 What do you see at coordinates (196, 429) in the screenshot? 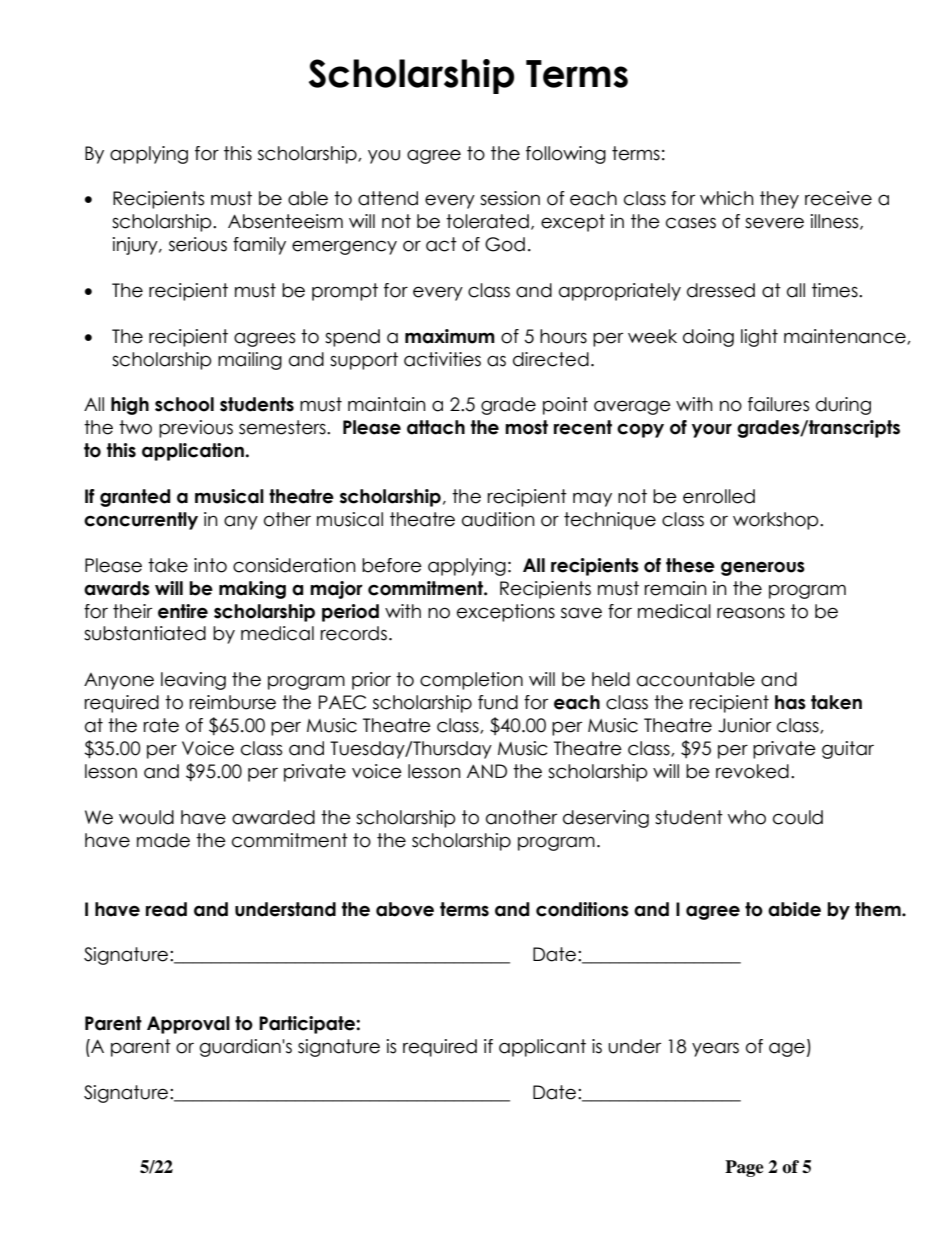
I see `previous` at bounding box center [196, 429].
